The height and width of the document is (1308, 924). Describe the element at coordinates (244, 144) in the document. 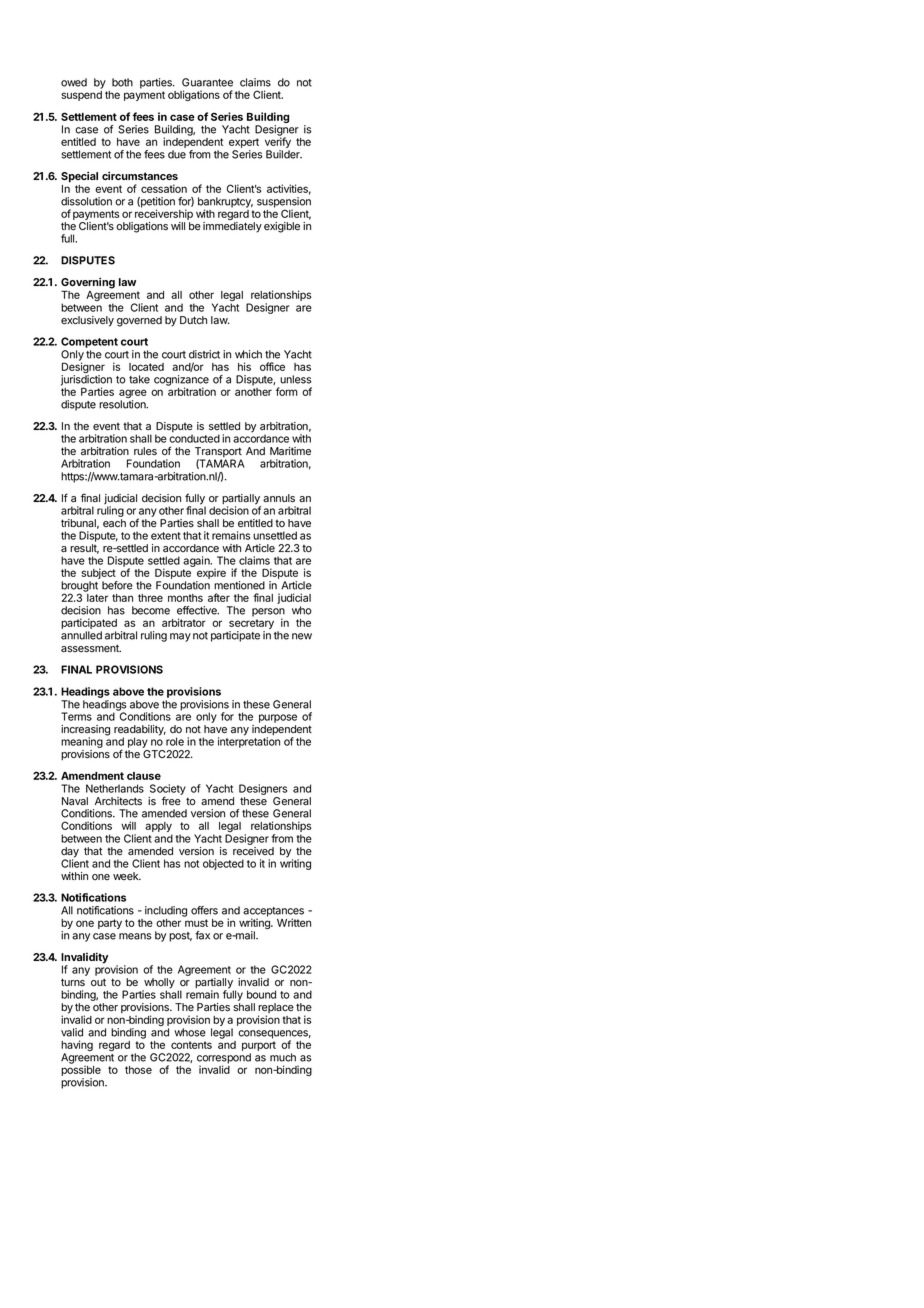

I see `expert` at that location.
